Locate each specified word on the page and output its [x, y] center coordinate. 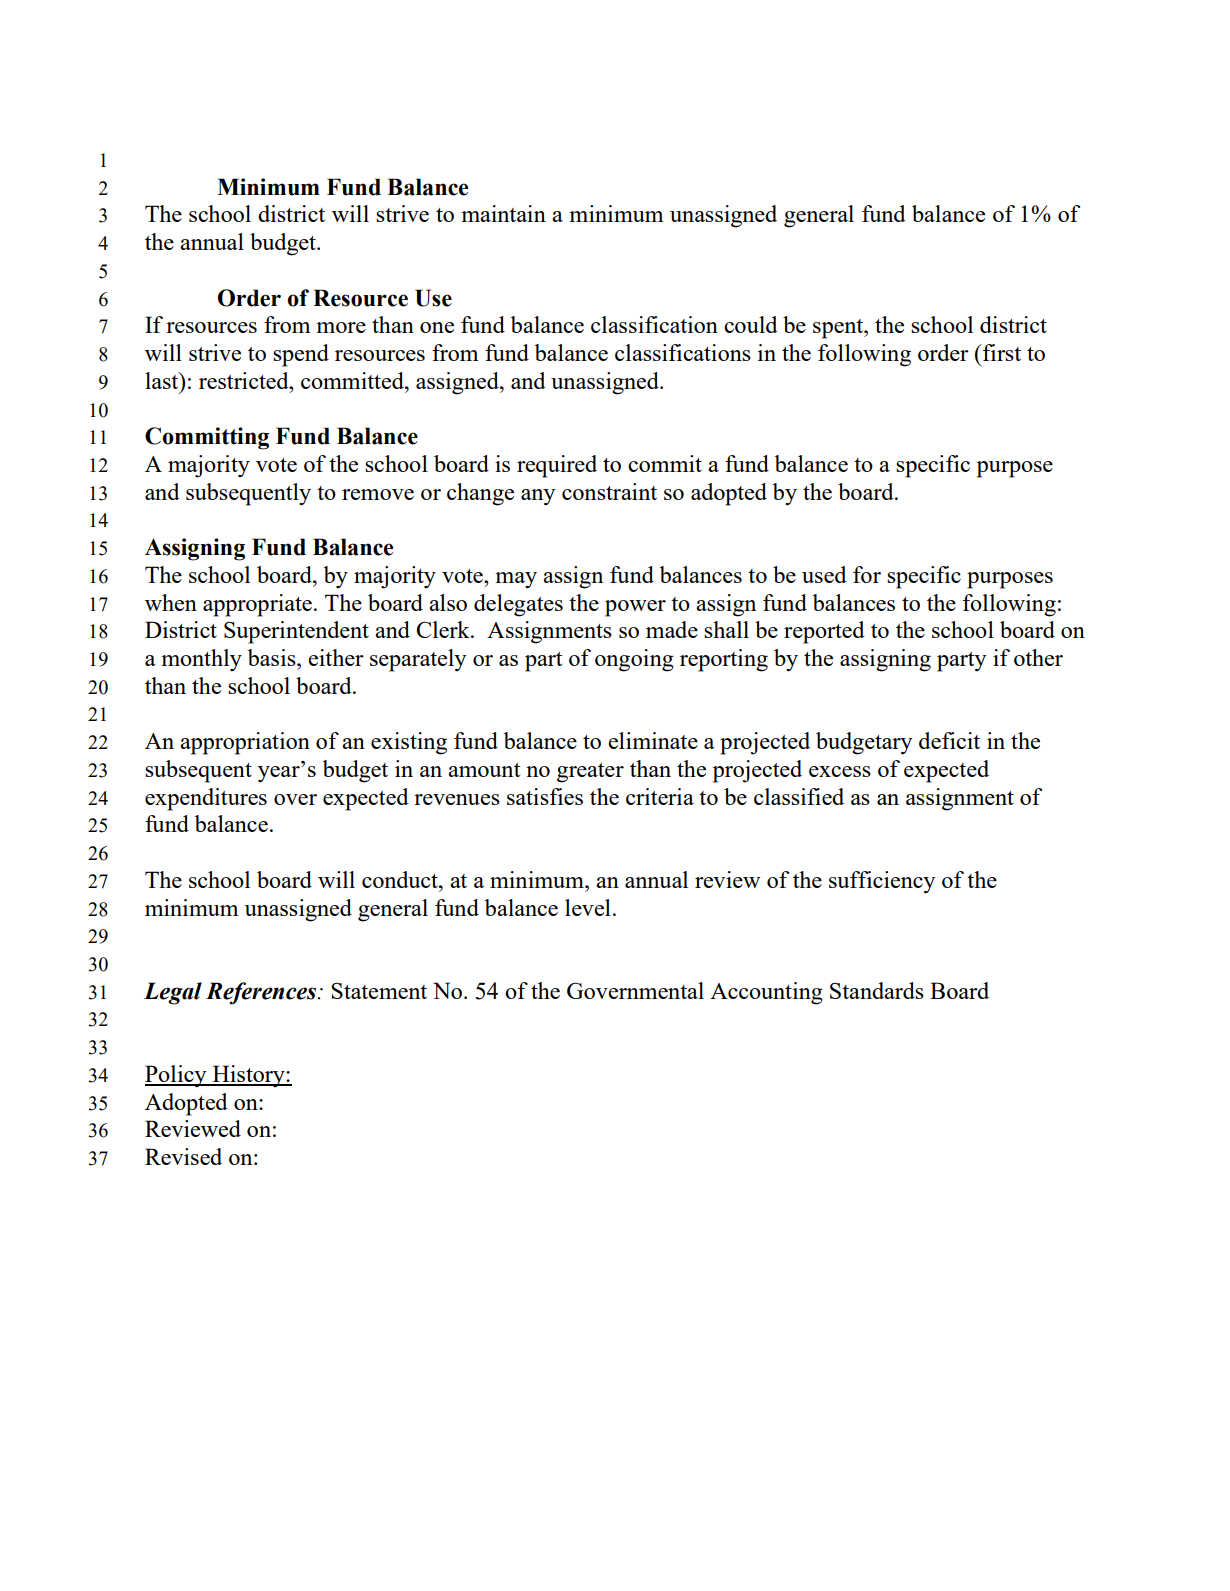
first [1001, 352]
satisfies [545, 796]
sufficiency [882, 882]
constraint [609, 491]
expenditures [206, 799]
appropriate [257, 605]
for [867, 574]
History [248, 1076]
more [341, 327]
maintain [503, 213]
